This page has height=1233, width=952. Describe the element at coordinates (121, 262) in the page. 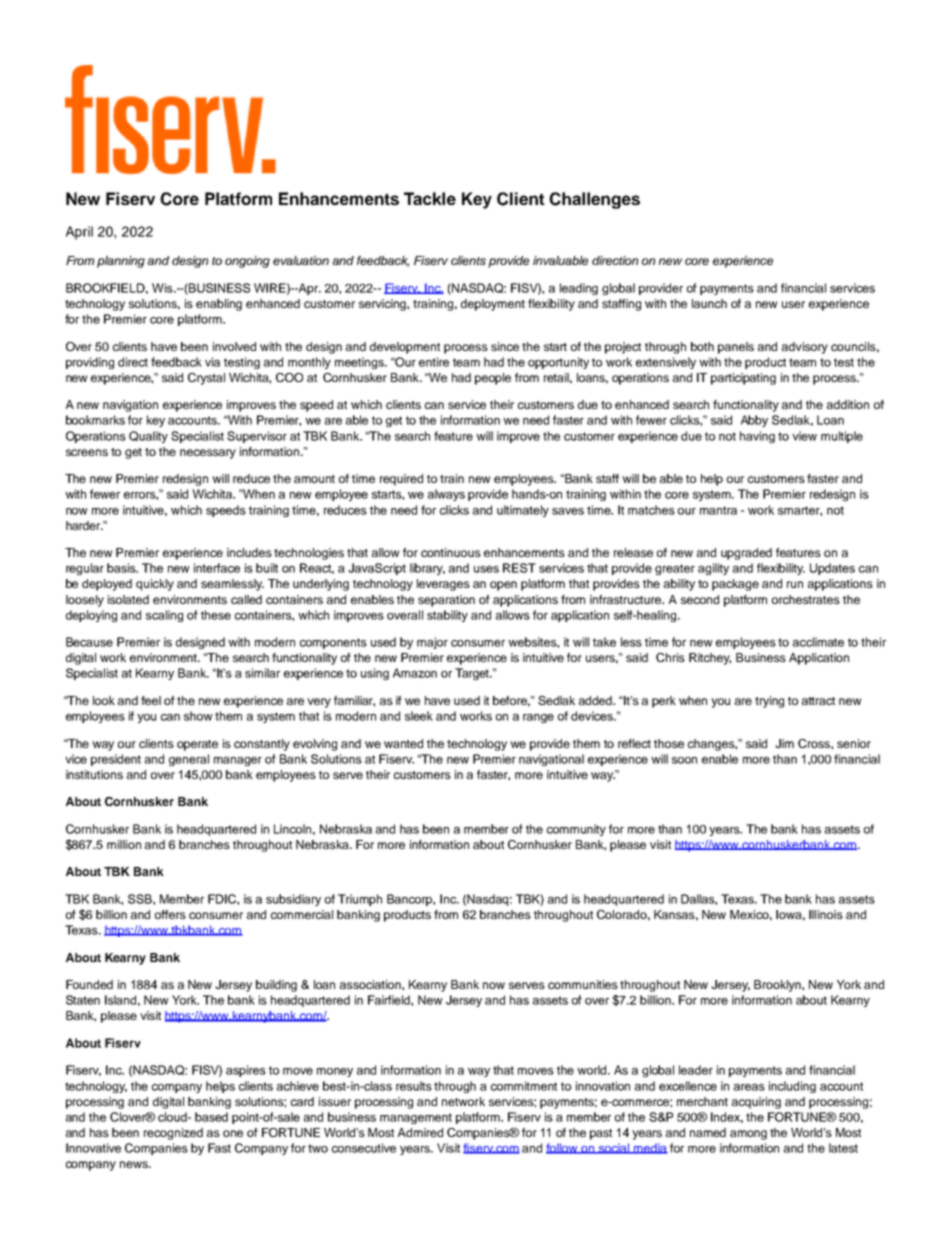

I see `planning` at that location.
